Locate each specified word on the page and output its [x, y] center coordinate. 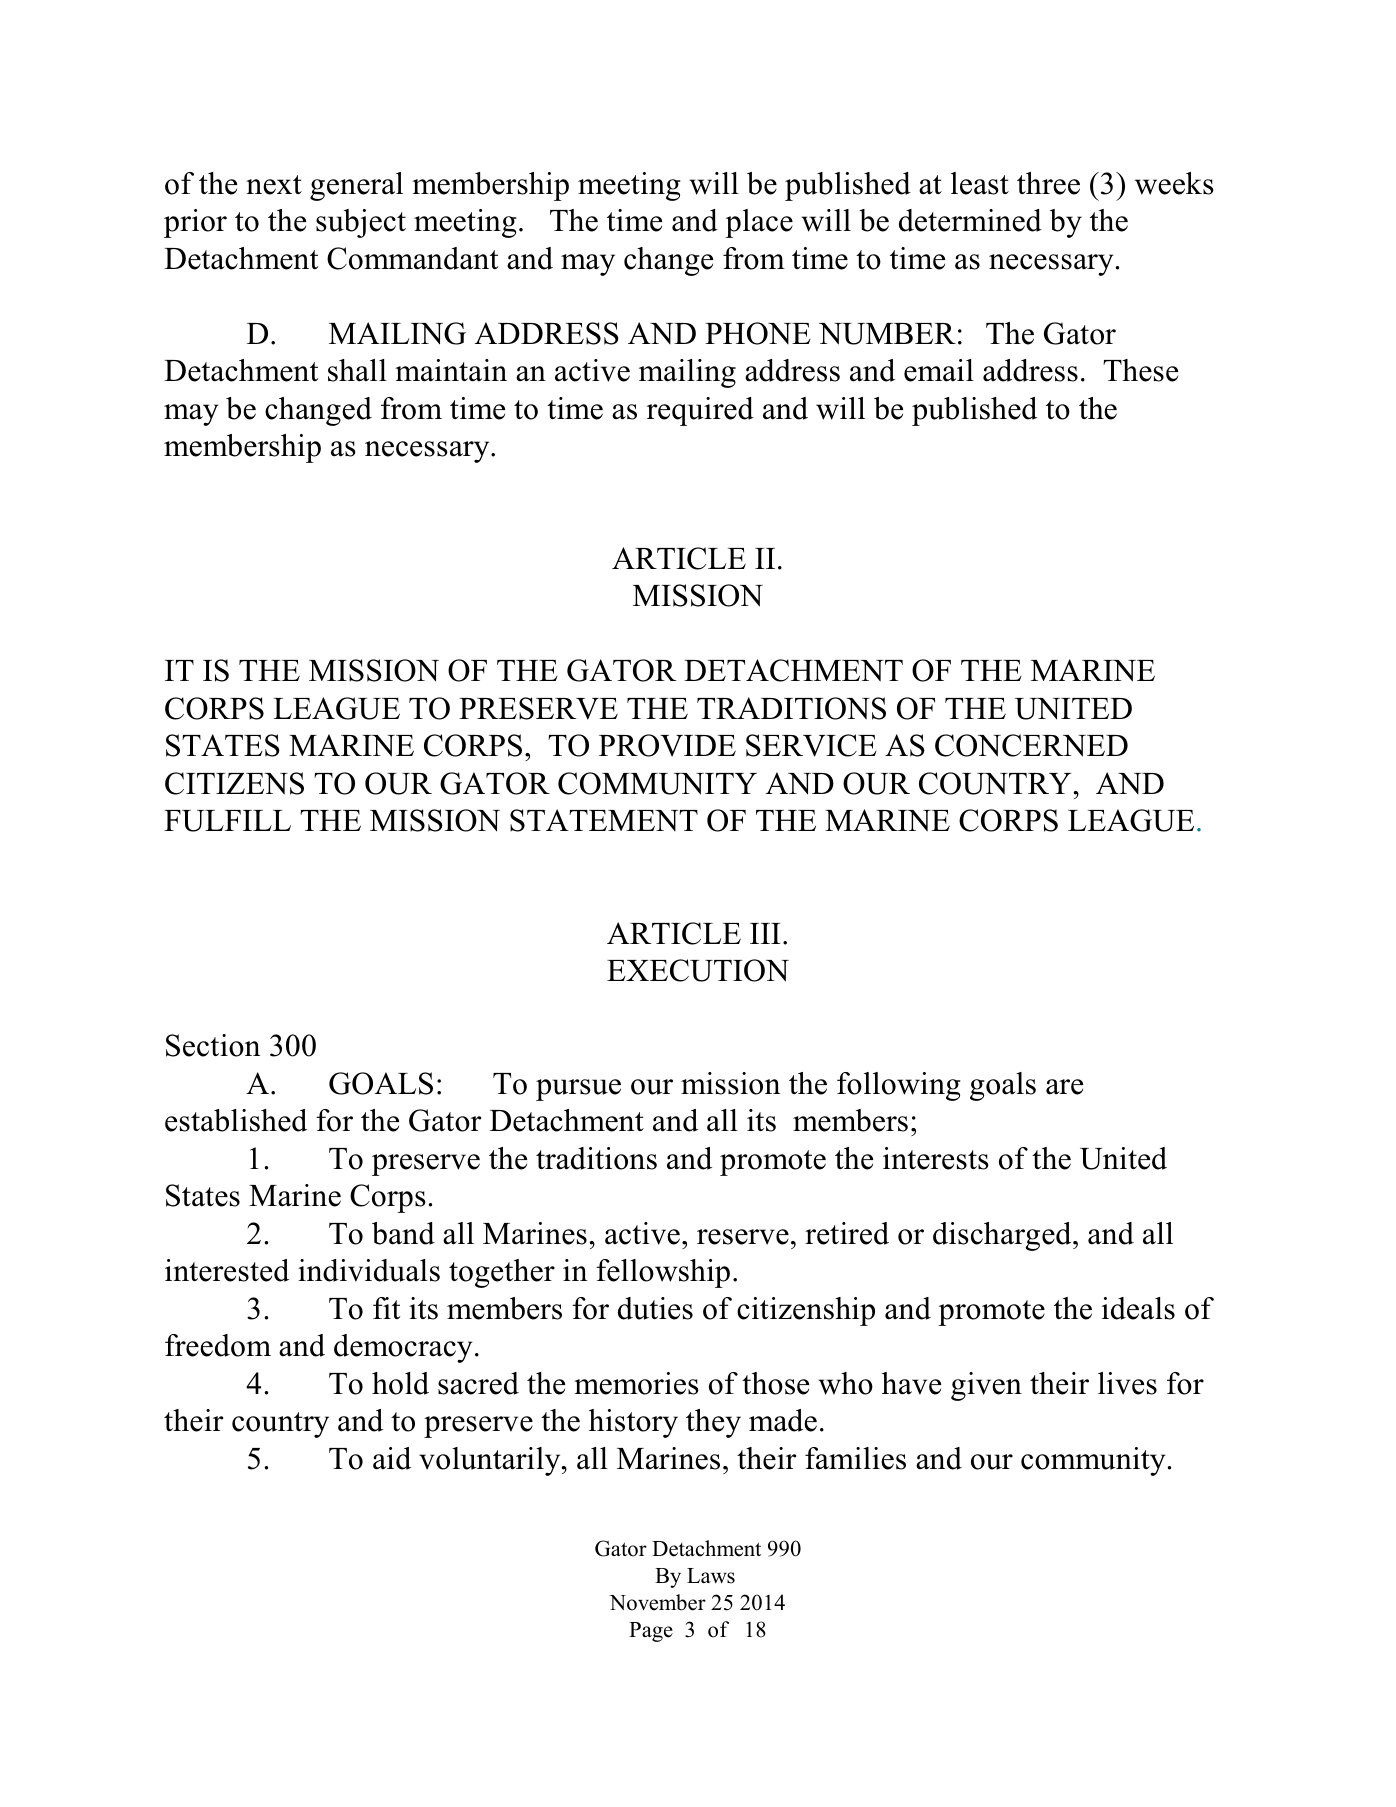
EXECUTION [698, 970]
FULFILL [227, 821]
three [1048, 183]
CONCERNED [1031, 745]
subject [361, 223]
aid [392, 1458]
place [759, 223]
